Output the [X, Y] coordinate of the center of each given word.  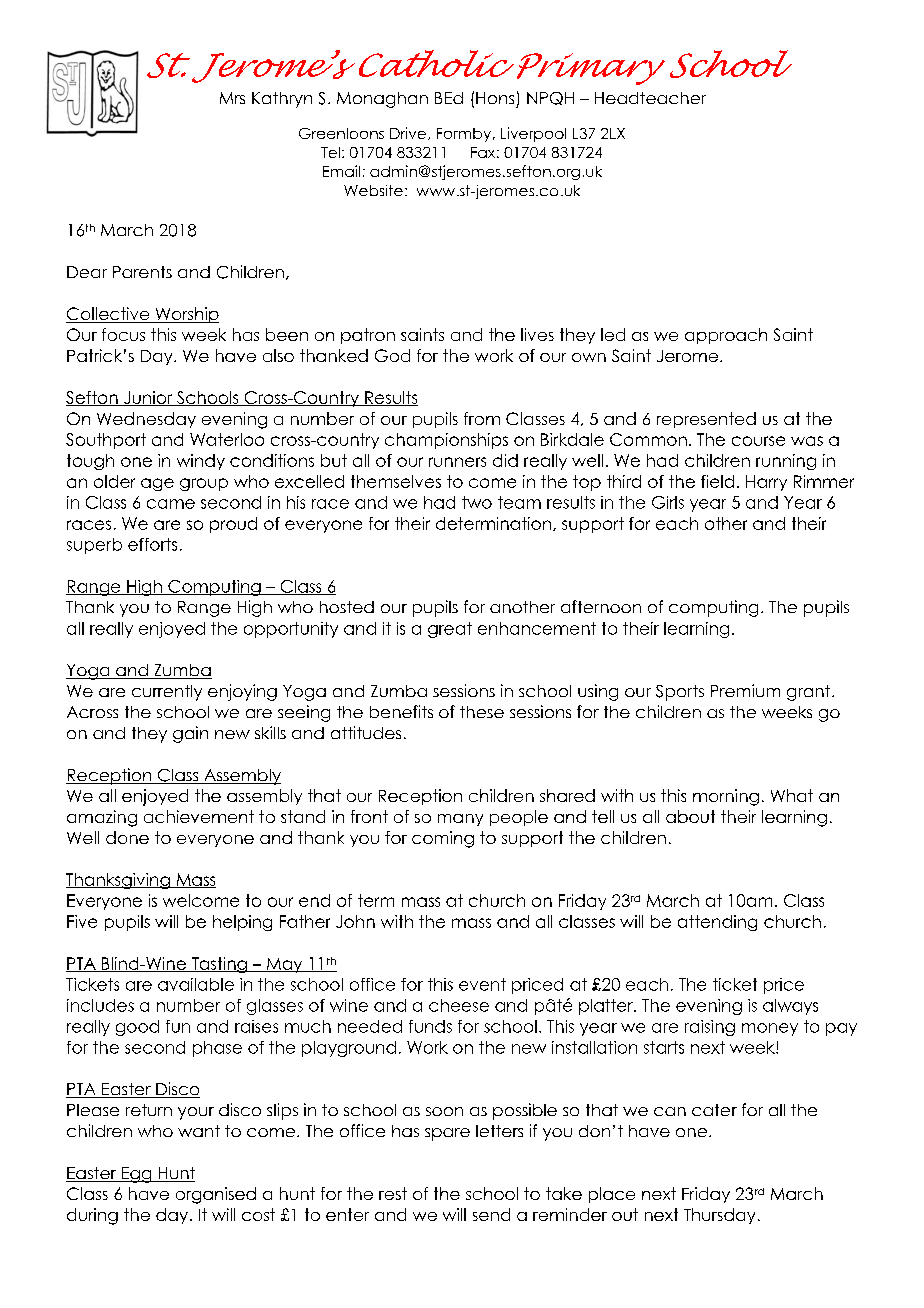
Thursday [719, 1216]
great [450, 630]
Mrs [232, 98]
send [491, 1214]
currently [167, 693]
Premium [745, 690]
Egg [137, 1175]
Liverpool [533, 134]
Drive [409, 133]
